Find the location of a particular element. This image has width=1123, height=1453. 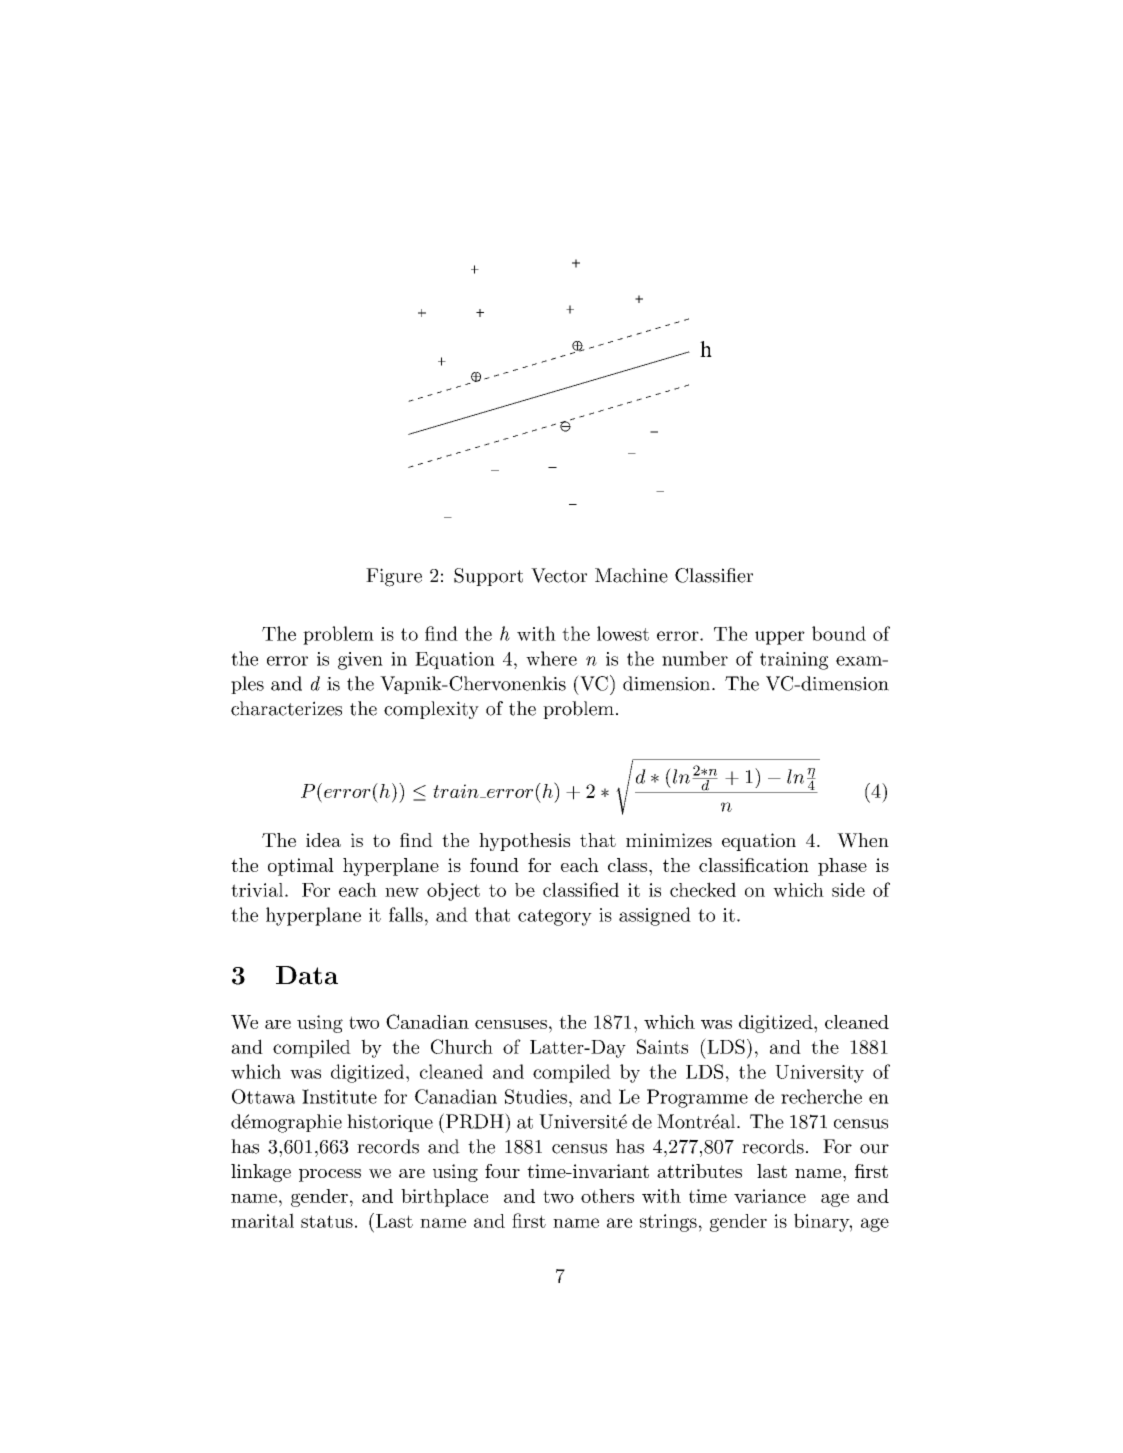

side is located at coordinates (848, 889).
